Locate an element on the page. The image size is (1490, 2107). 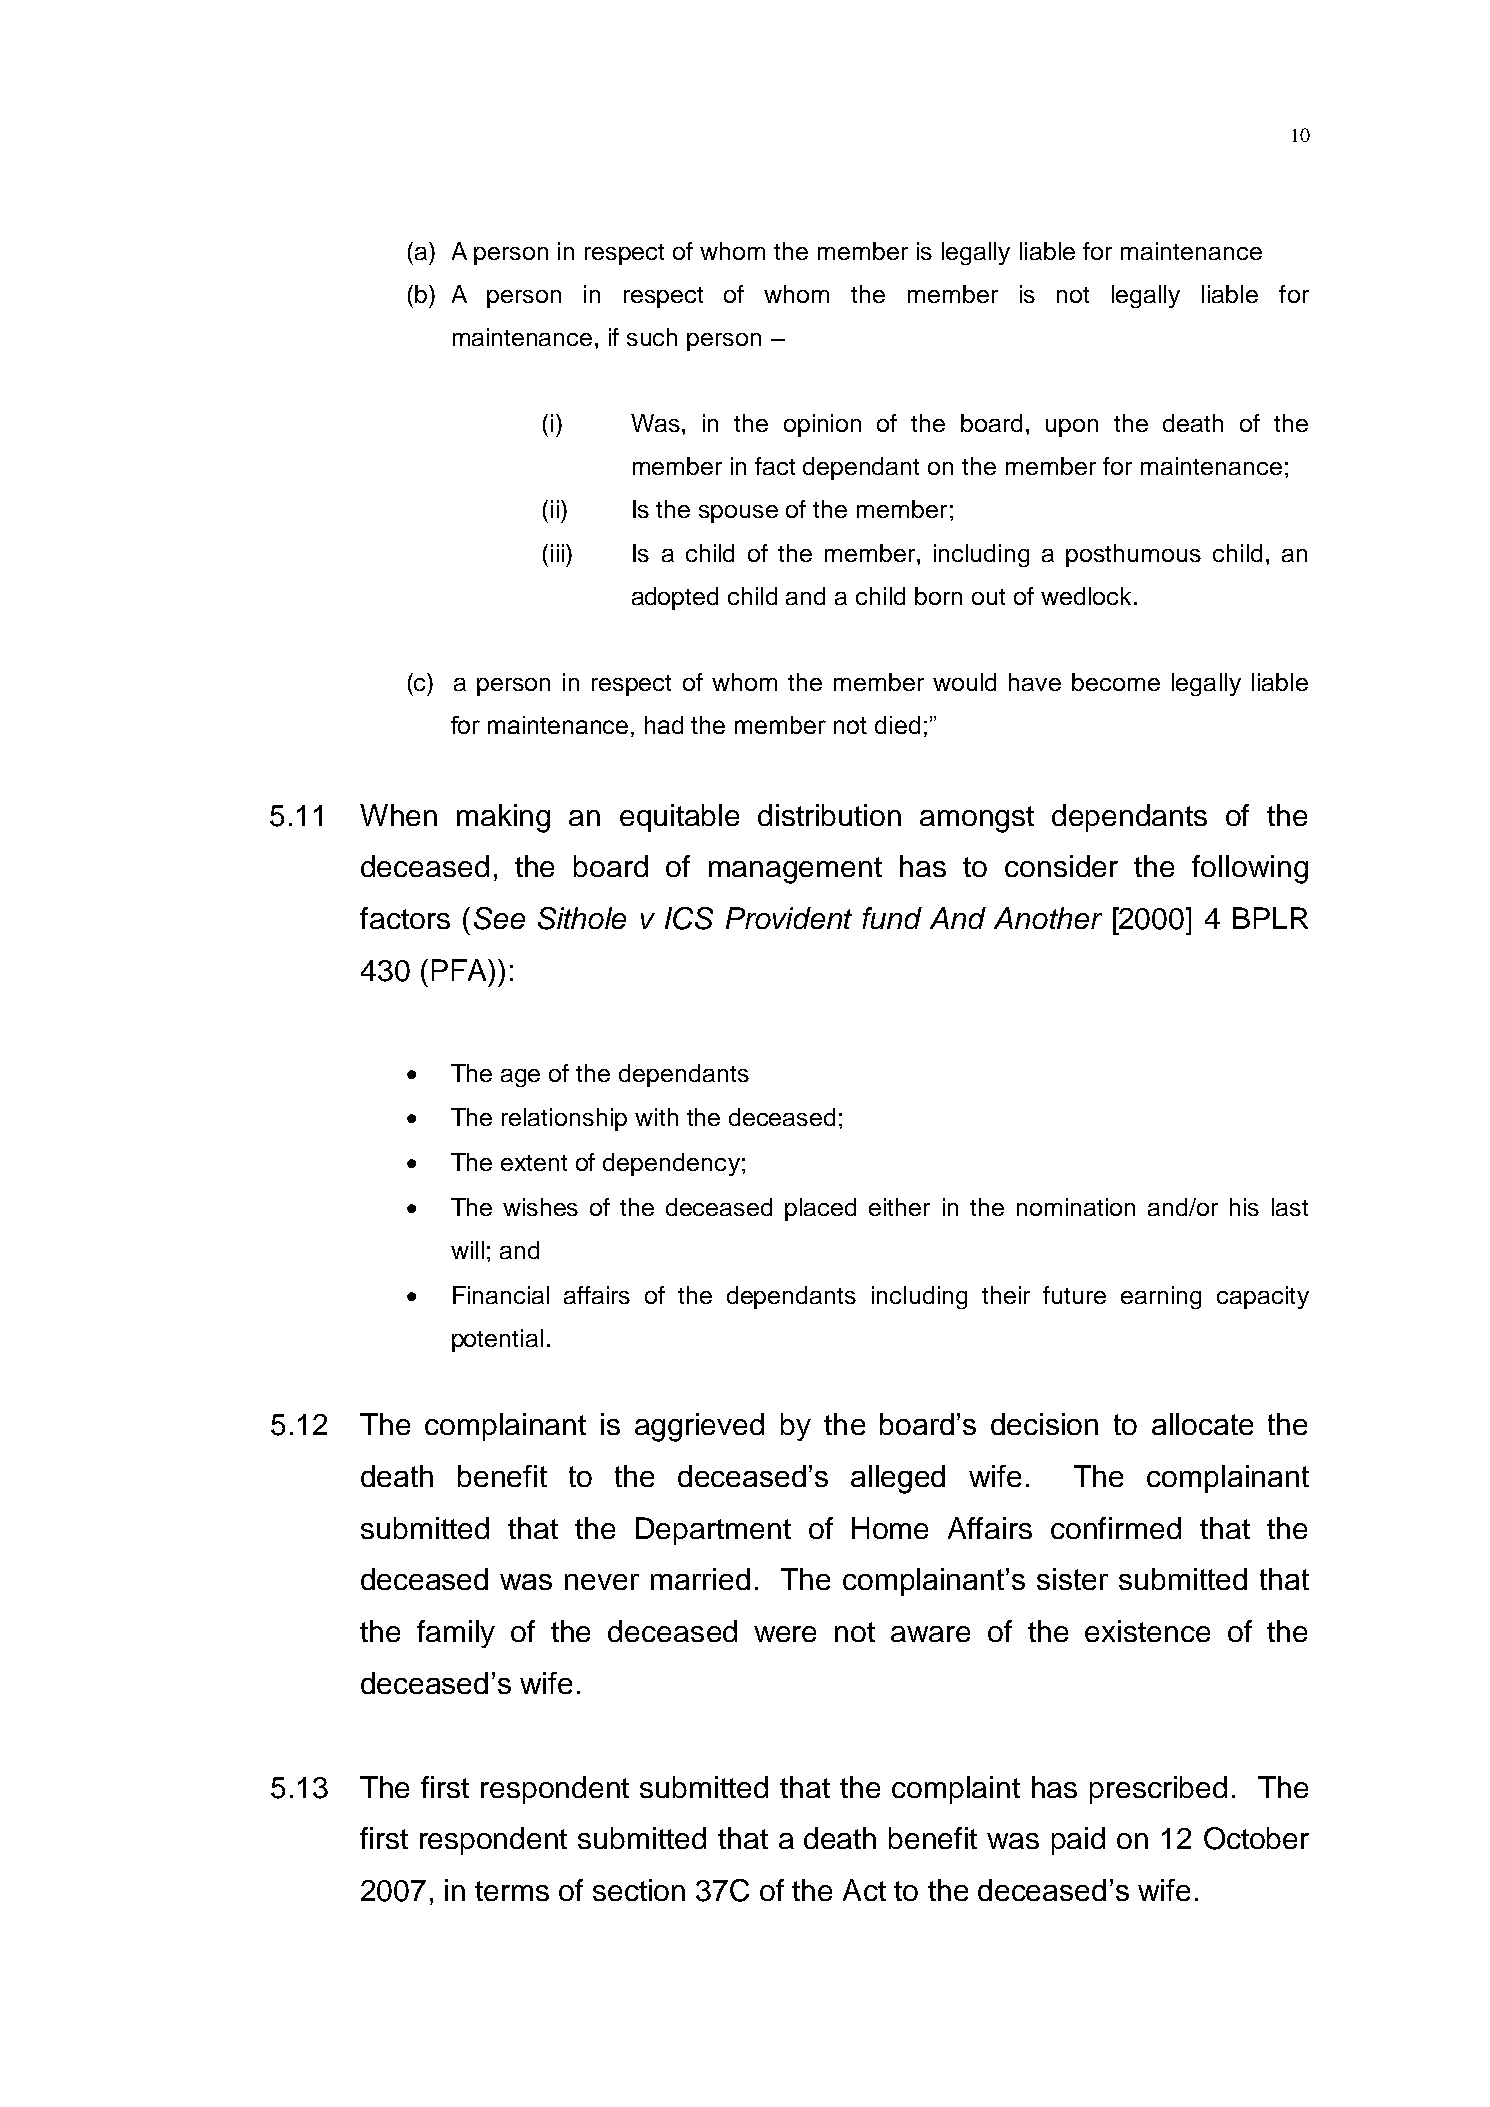
potential is located at coordinates (497, 1340).
